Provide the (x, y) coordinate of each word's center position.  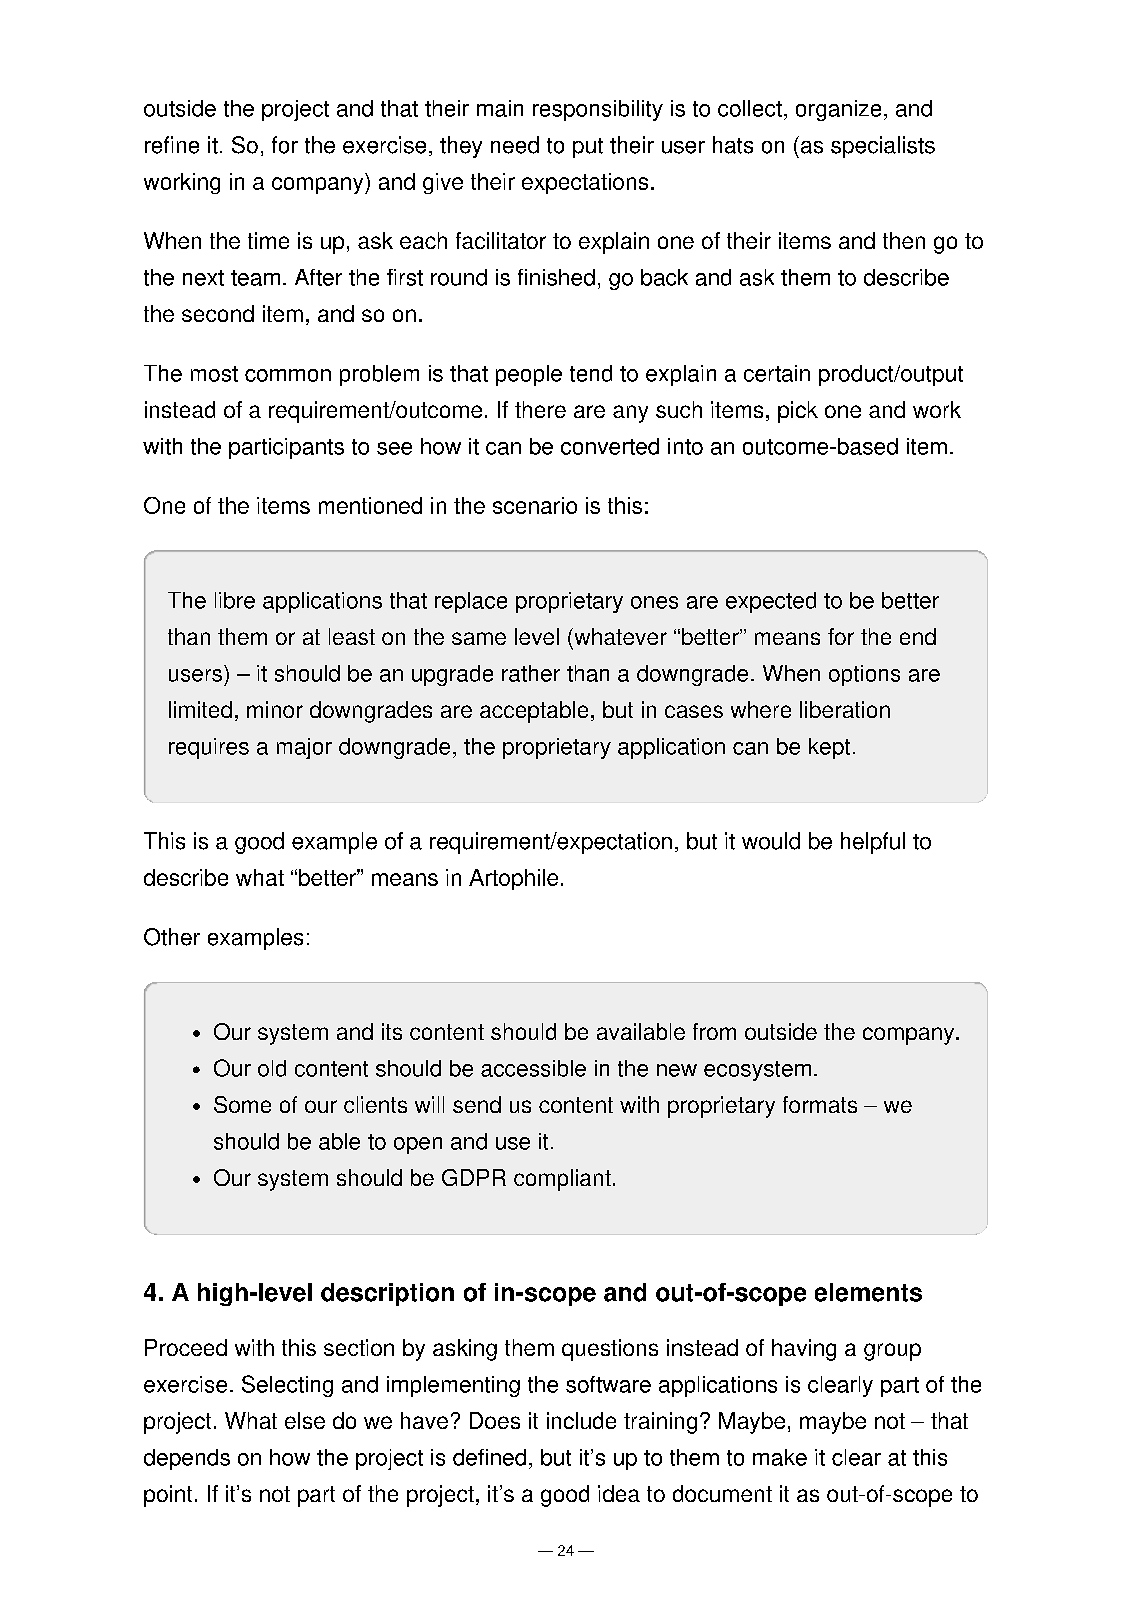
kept (829, 748)
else (305, 1420)
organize (838, 110)
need (515, 145)
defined (489, 1457)
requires (209, 748)
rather (531, 673)
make (780, 1457)
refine (172, 145)
